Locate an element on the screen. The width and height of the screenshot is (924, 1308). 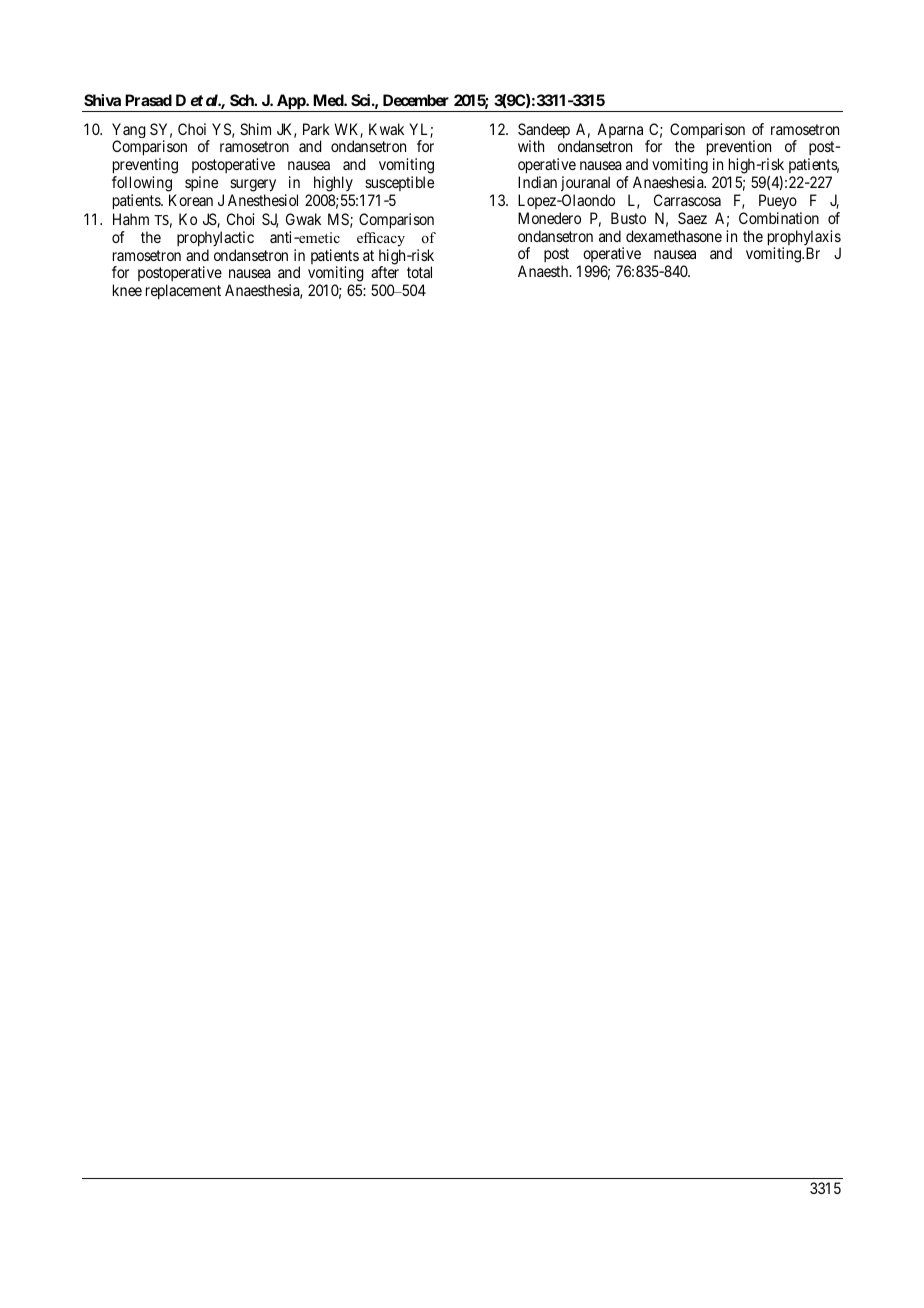
Combination is located at coordinates (779, 218).
